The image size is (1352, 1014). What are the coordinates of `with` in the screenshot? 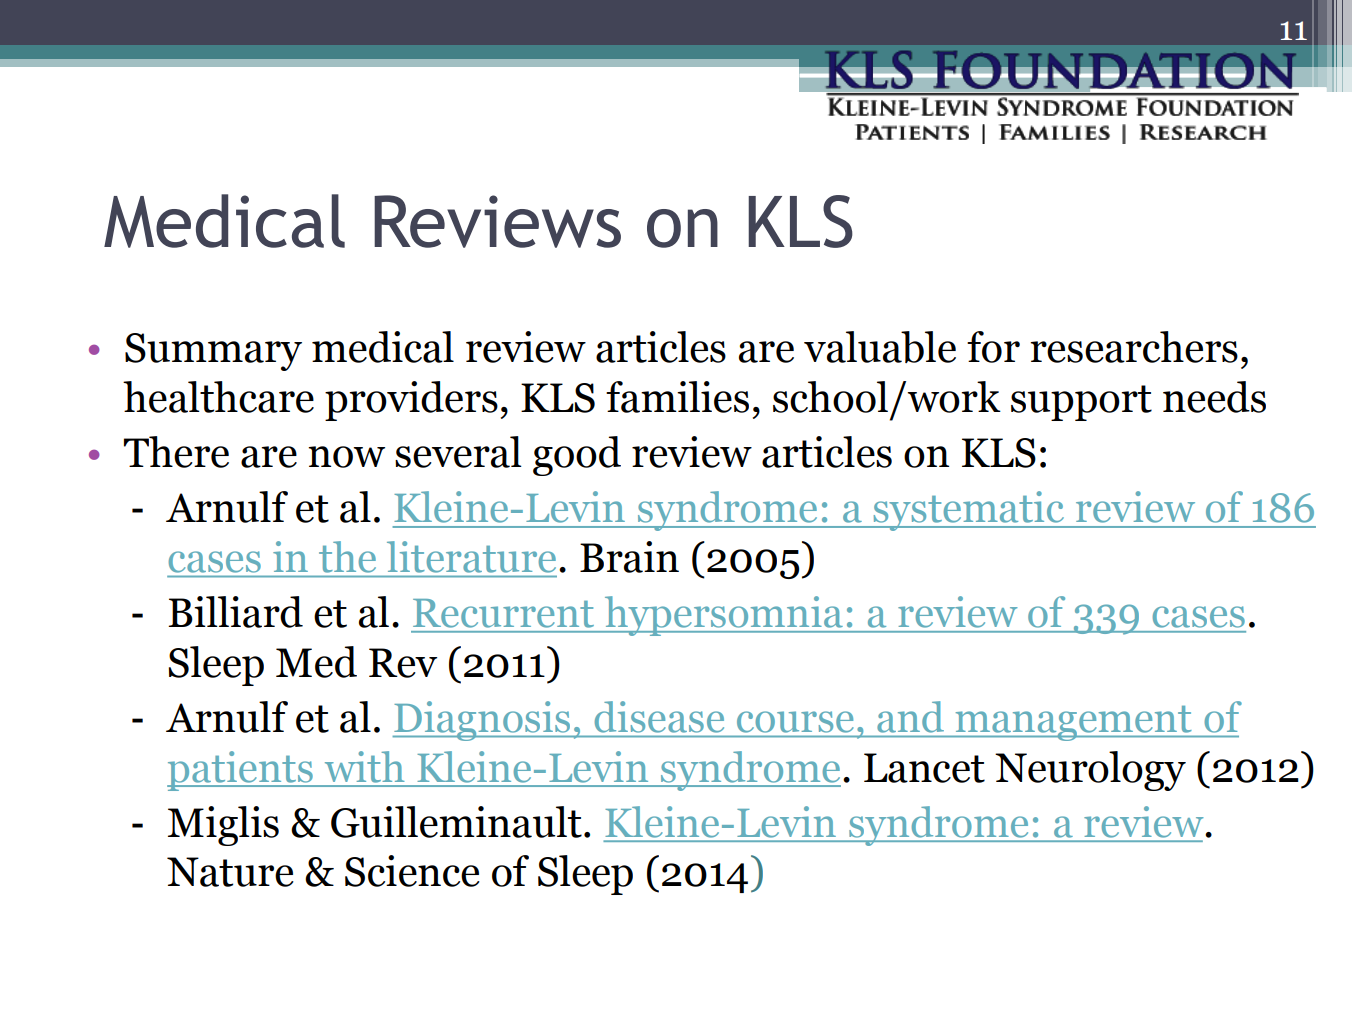 It's located at (365, 767).
